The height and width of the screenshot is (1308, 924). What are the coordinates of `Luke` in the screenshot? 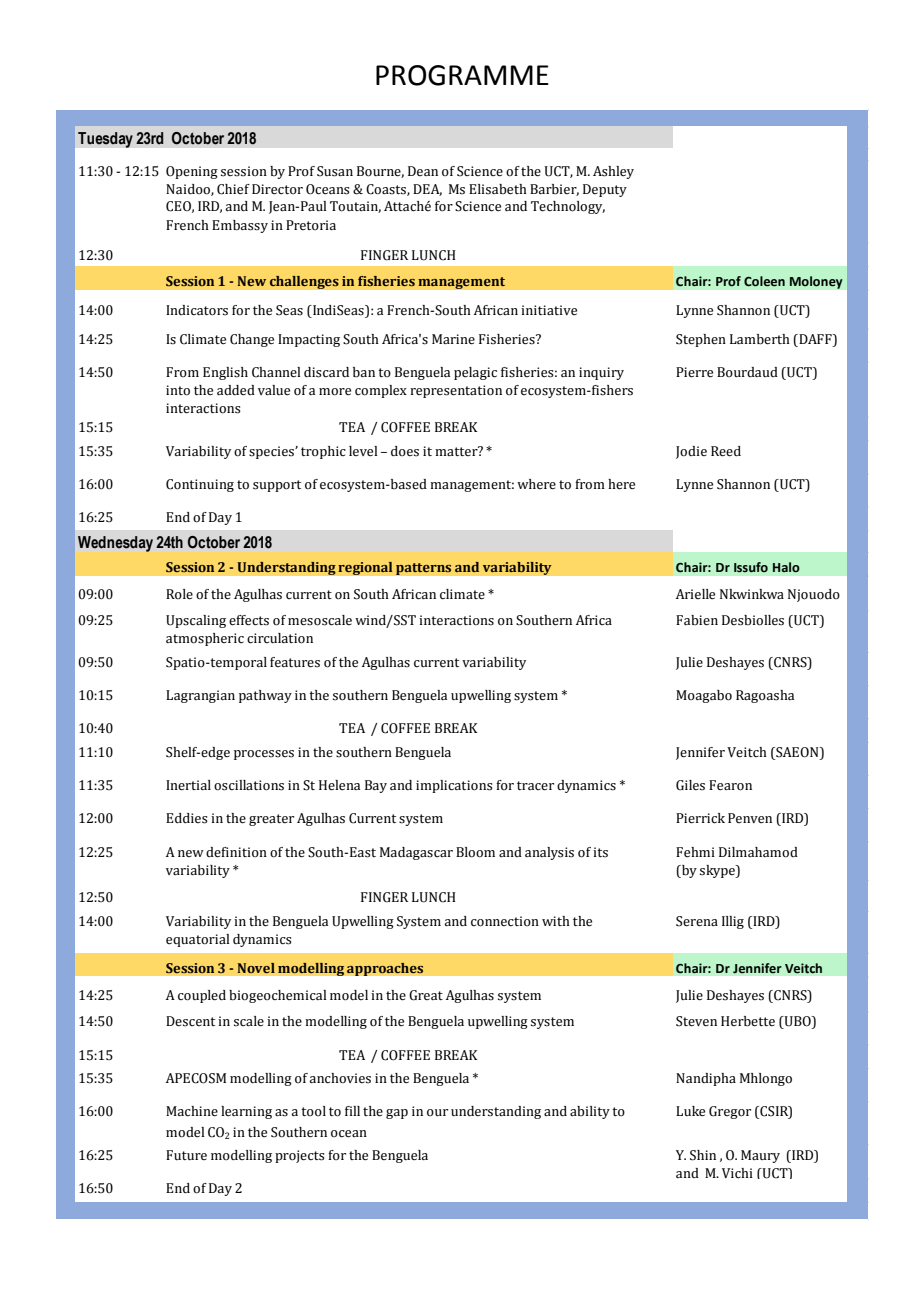 It's located at (690, 1111).
